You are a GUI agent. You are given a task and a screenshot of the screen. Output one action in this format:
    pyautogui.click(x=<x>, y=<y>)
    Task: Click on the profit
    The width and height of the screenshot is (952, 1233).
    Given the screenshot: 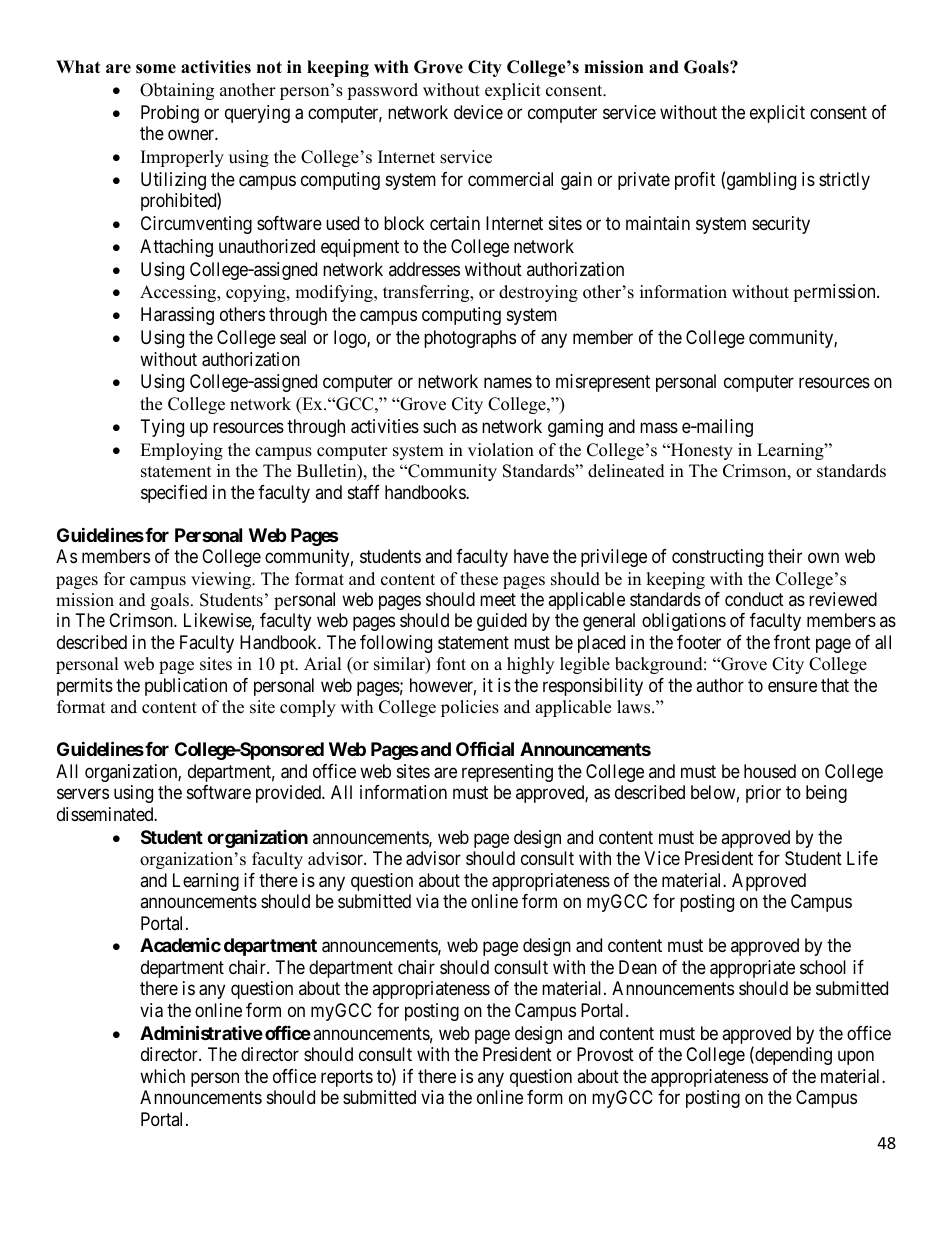 What is the action you would take?
    pyautogui.click(x=695, y=181)
